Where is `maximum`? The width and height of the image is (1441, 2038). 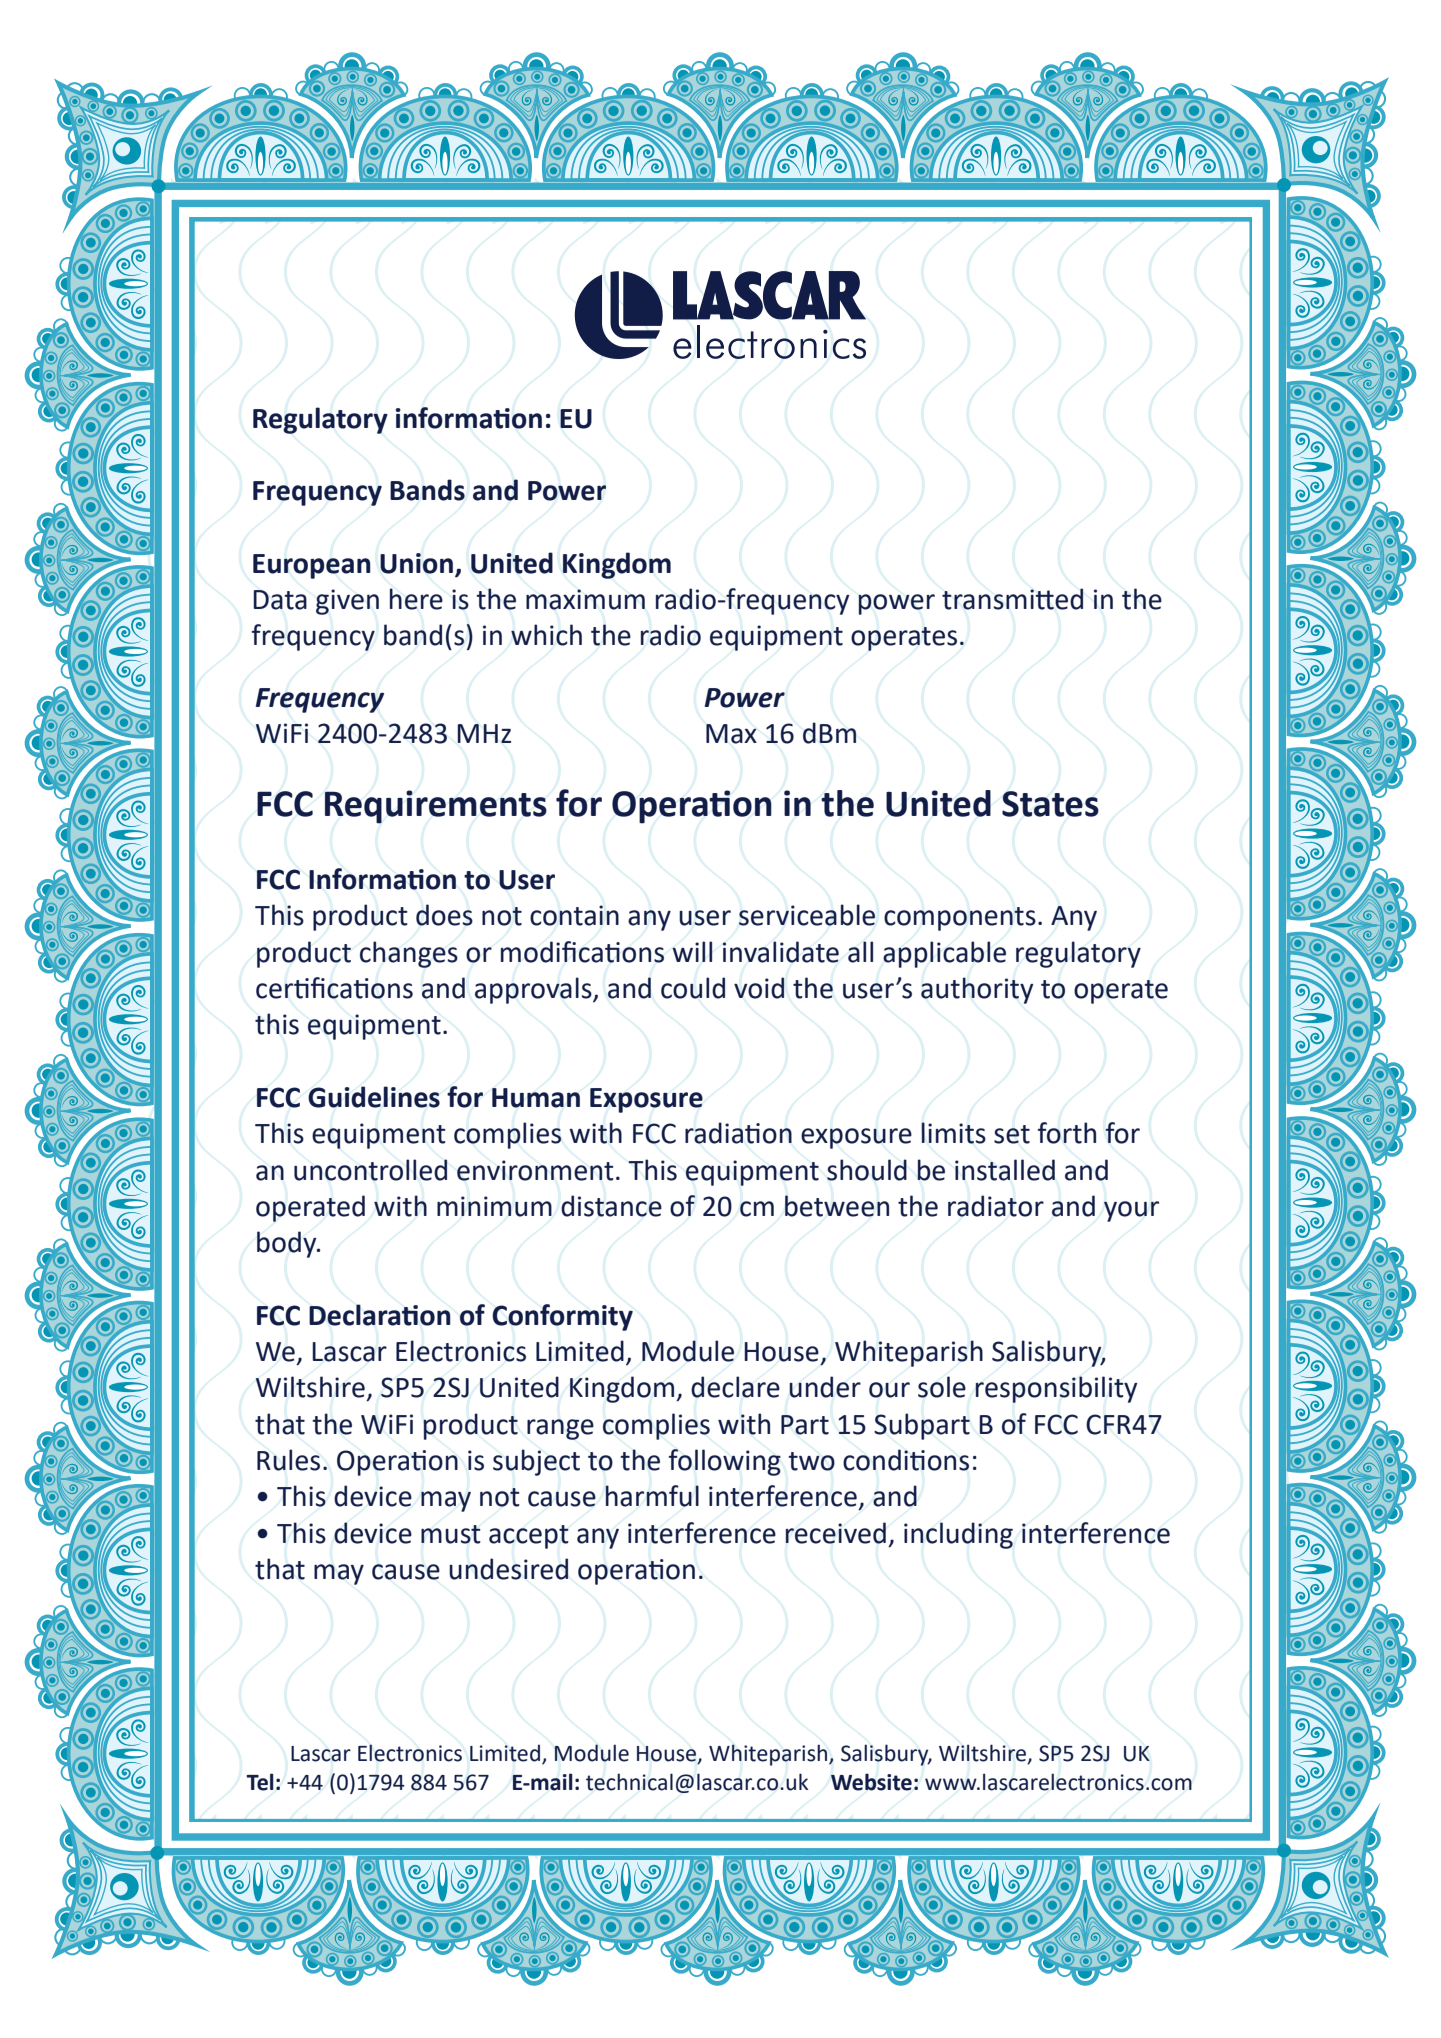
maximum is located at coordinates (585, 599).
